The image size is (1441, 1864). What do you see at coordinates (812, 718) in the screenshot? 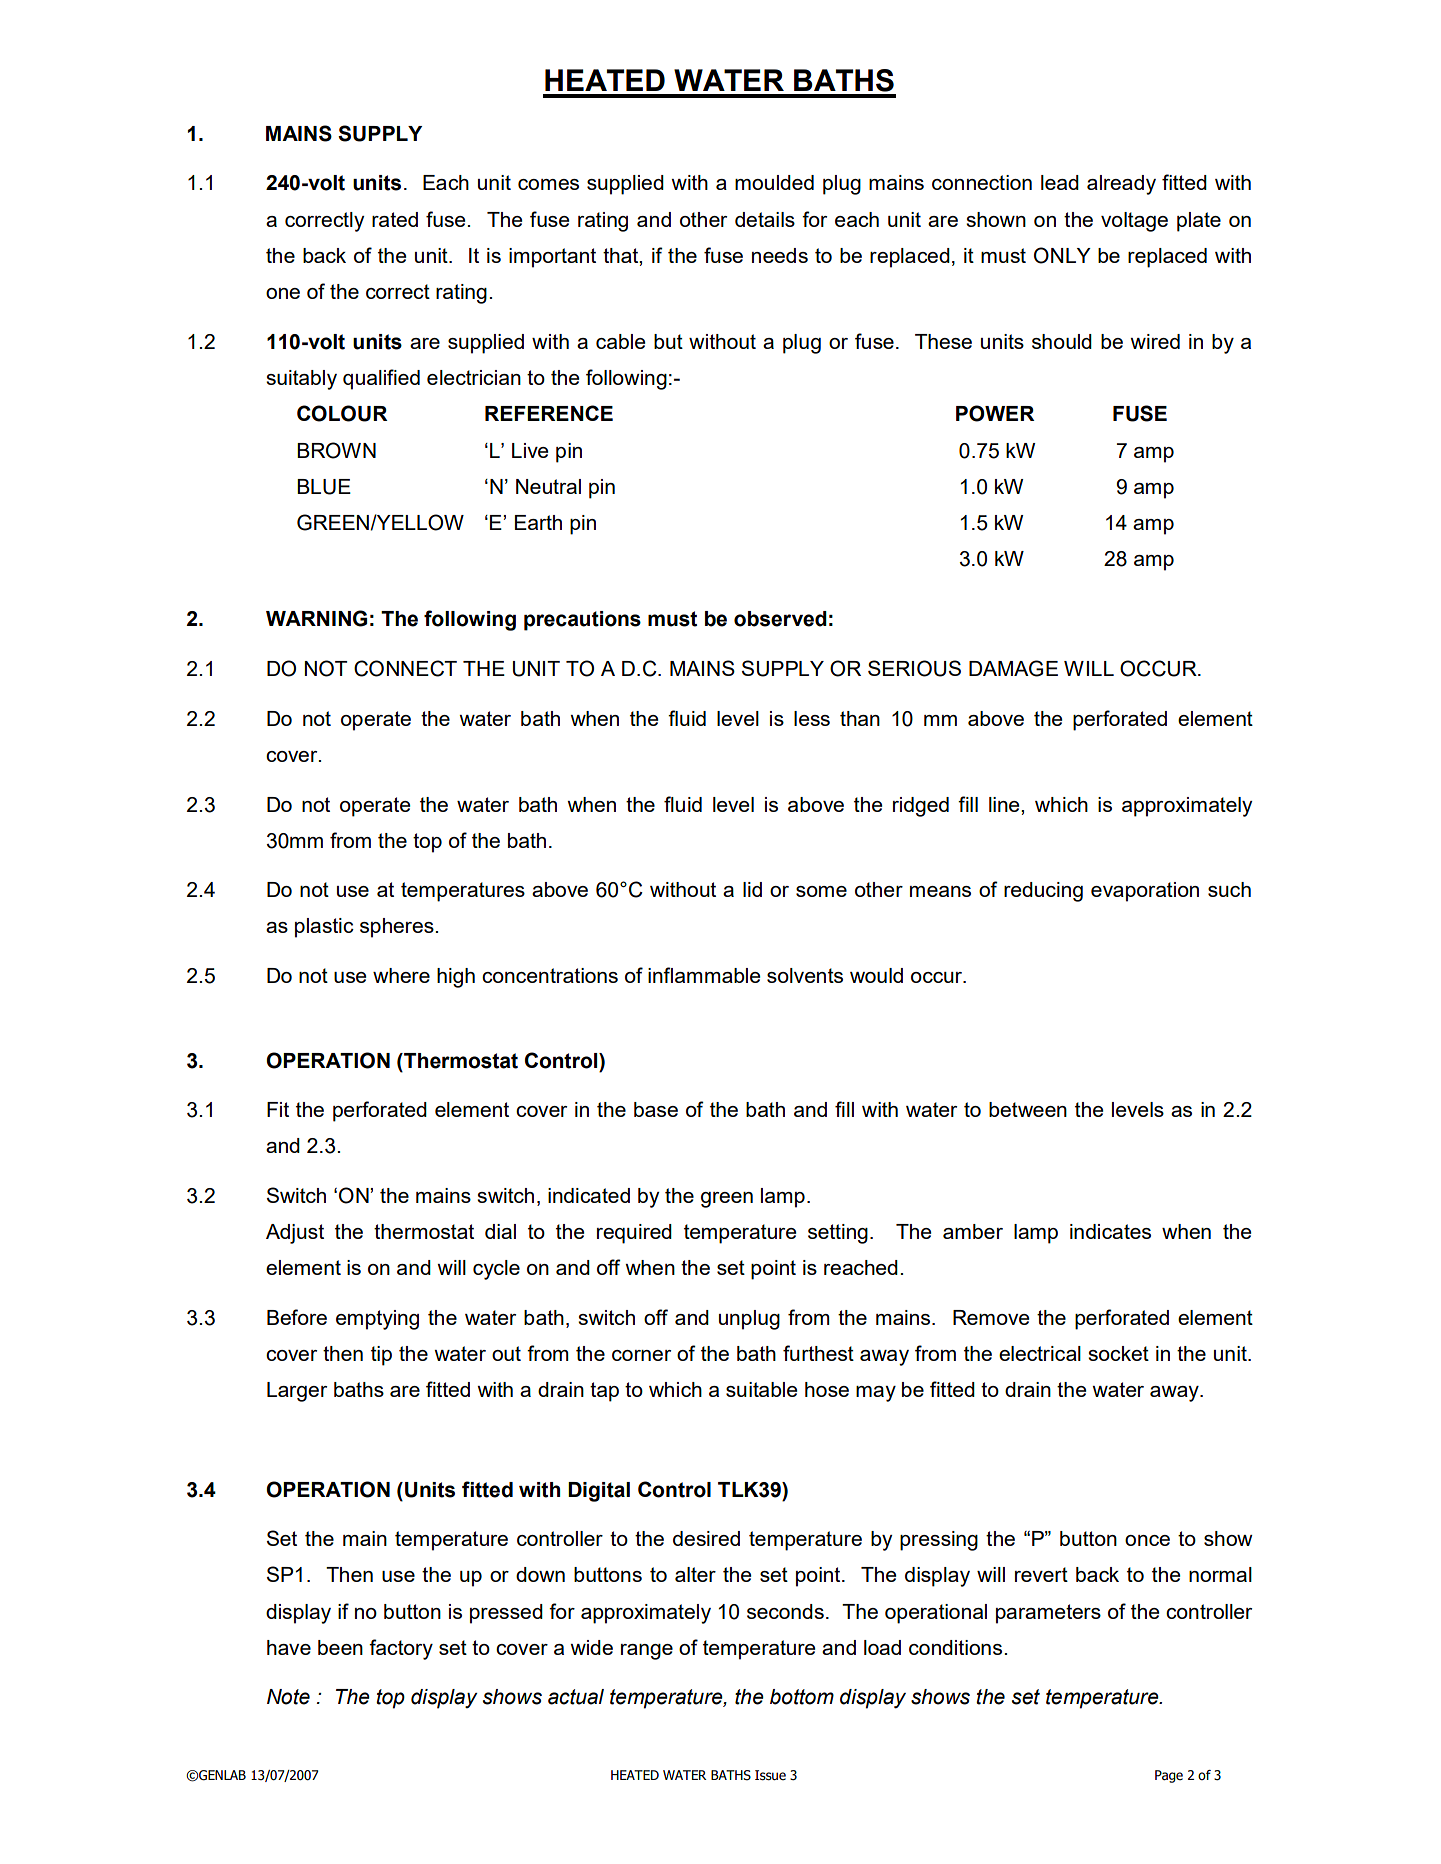
I see `less` at bounding box center [812, 718].
